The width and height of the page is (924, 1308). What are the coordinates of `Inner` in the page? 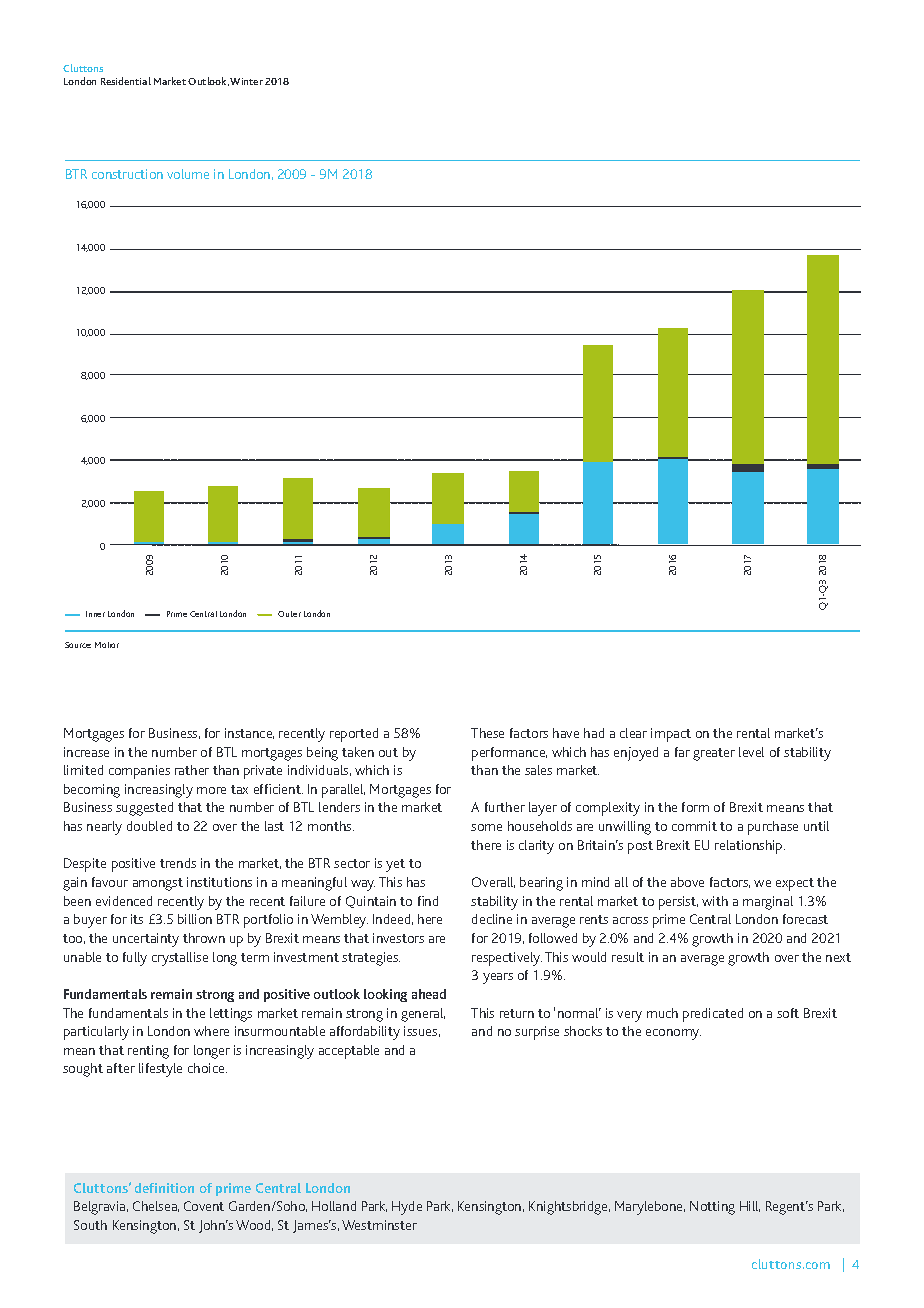 It's located at (95, 614).
